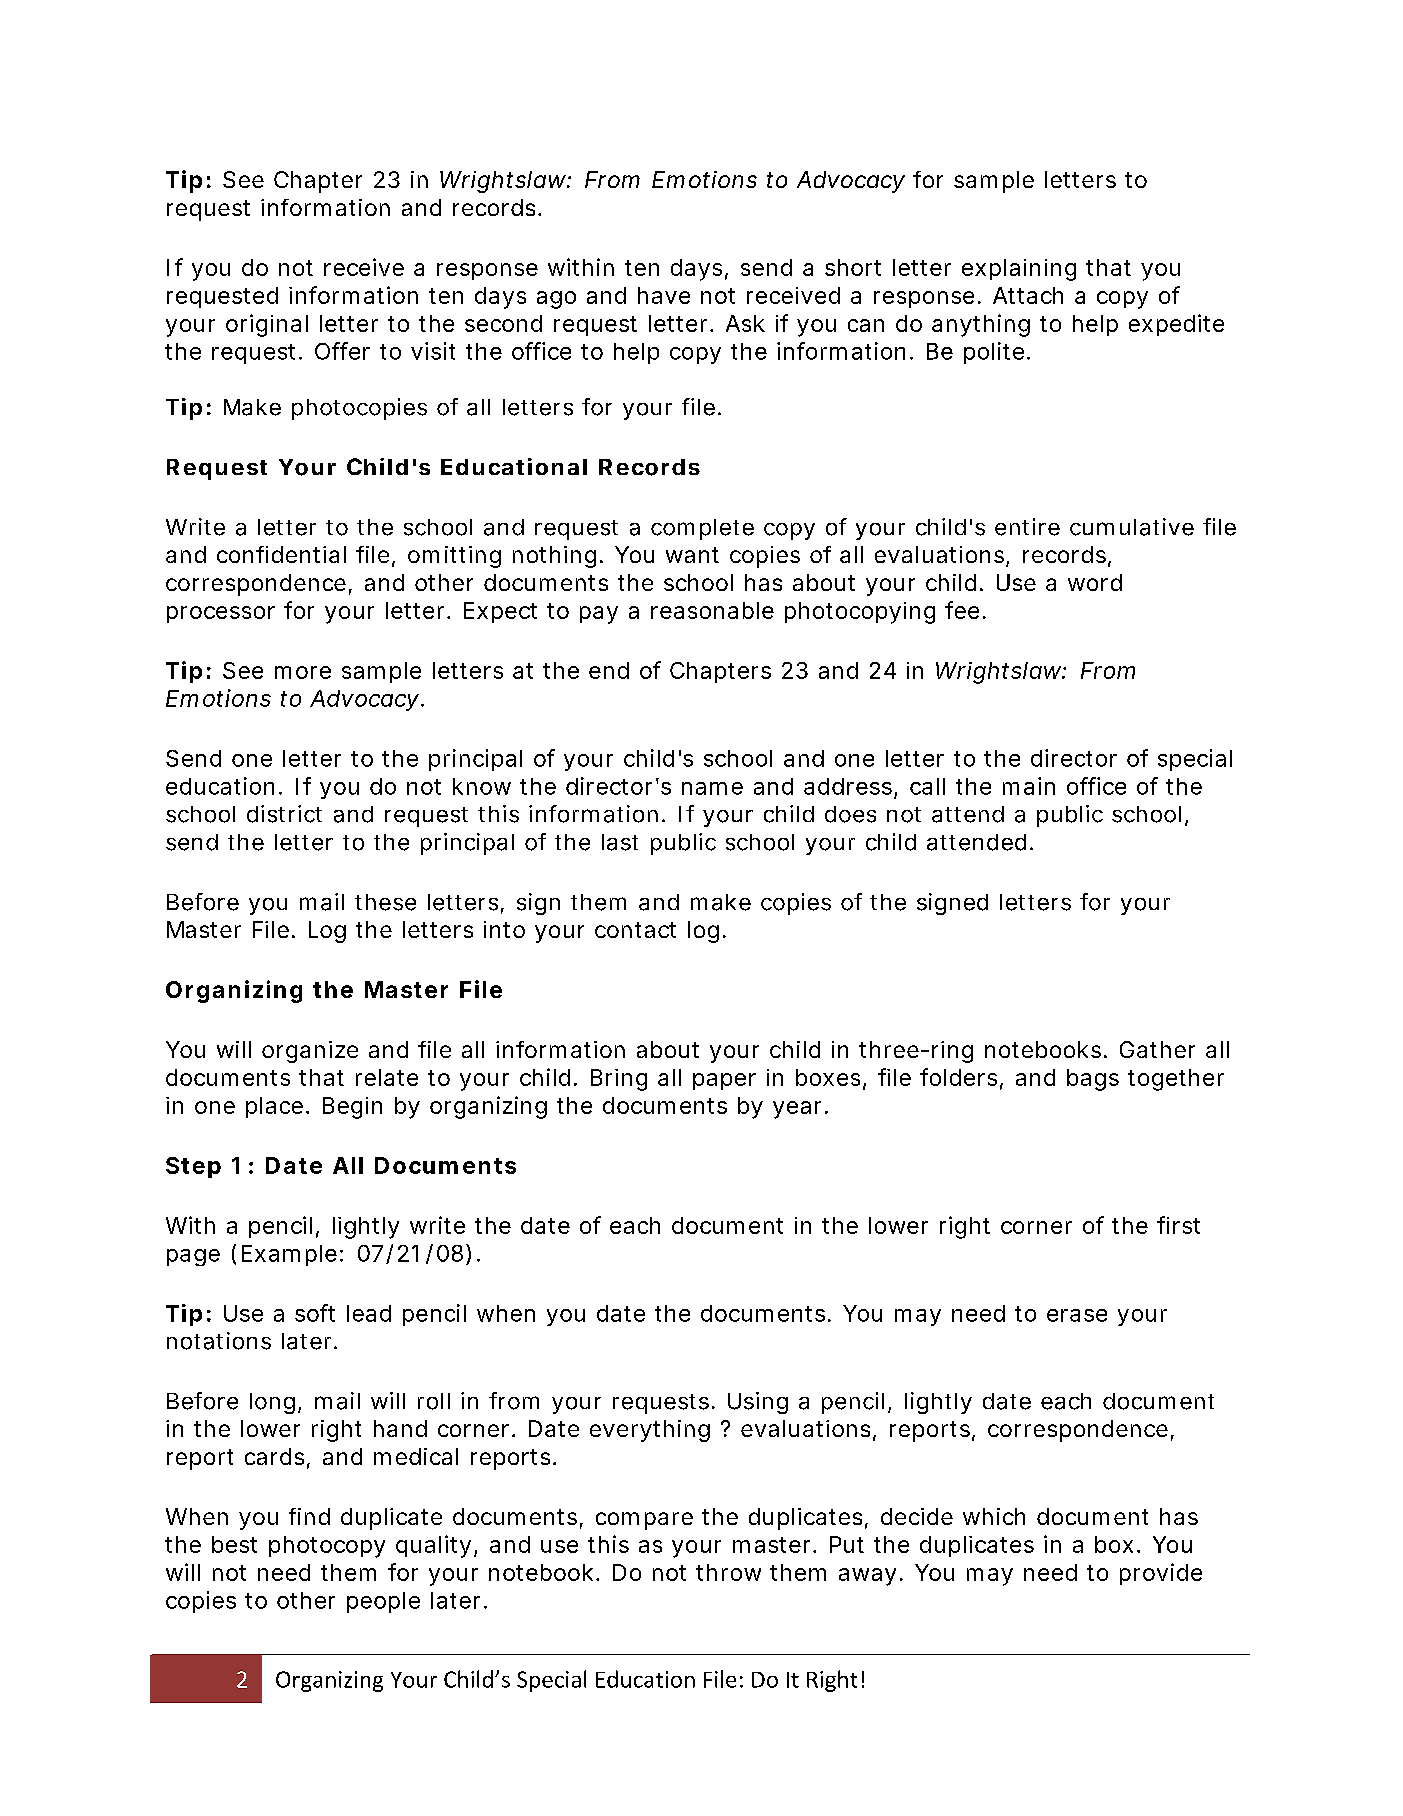 This page has height=1816, width=1403. Describe the element at coordinates (1157, 1049) in the page. I see `Gather` at that location.
